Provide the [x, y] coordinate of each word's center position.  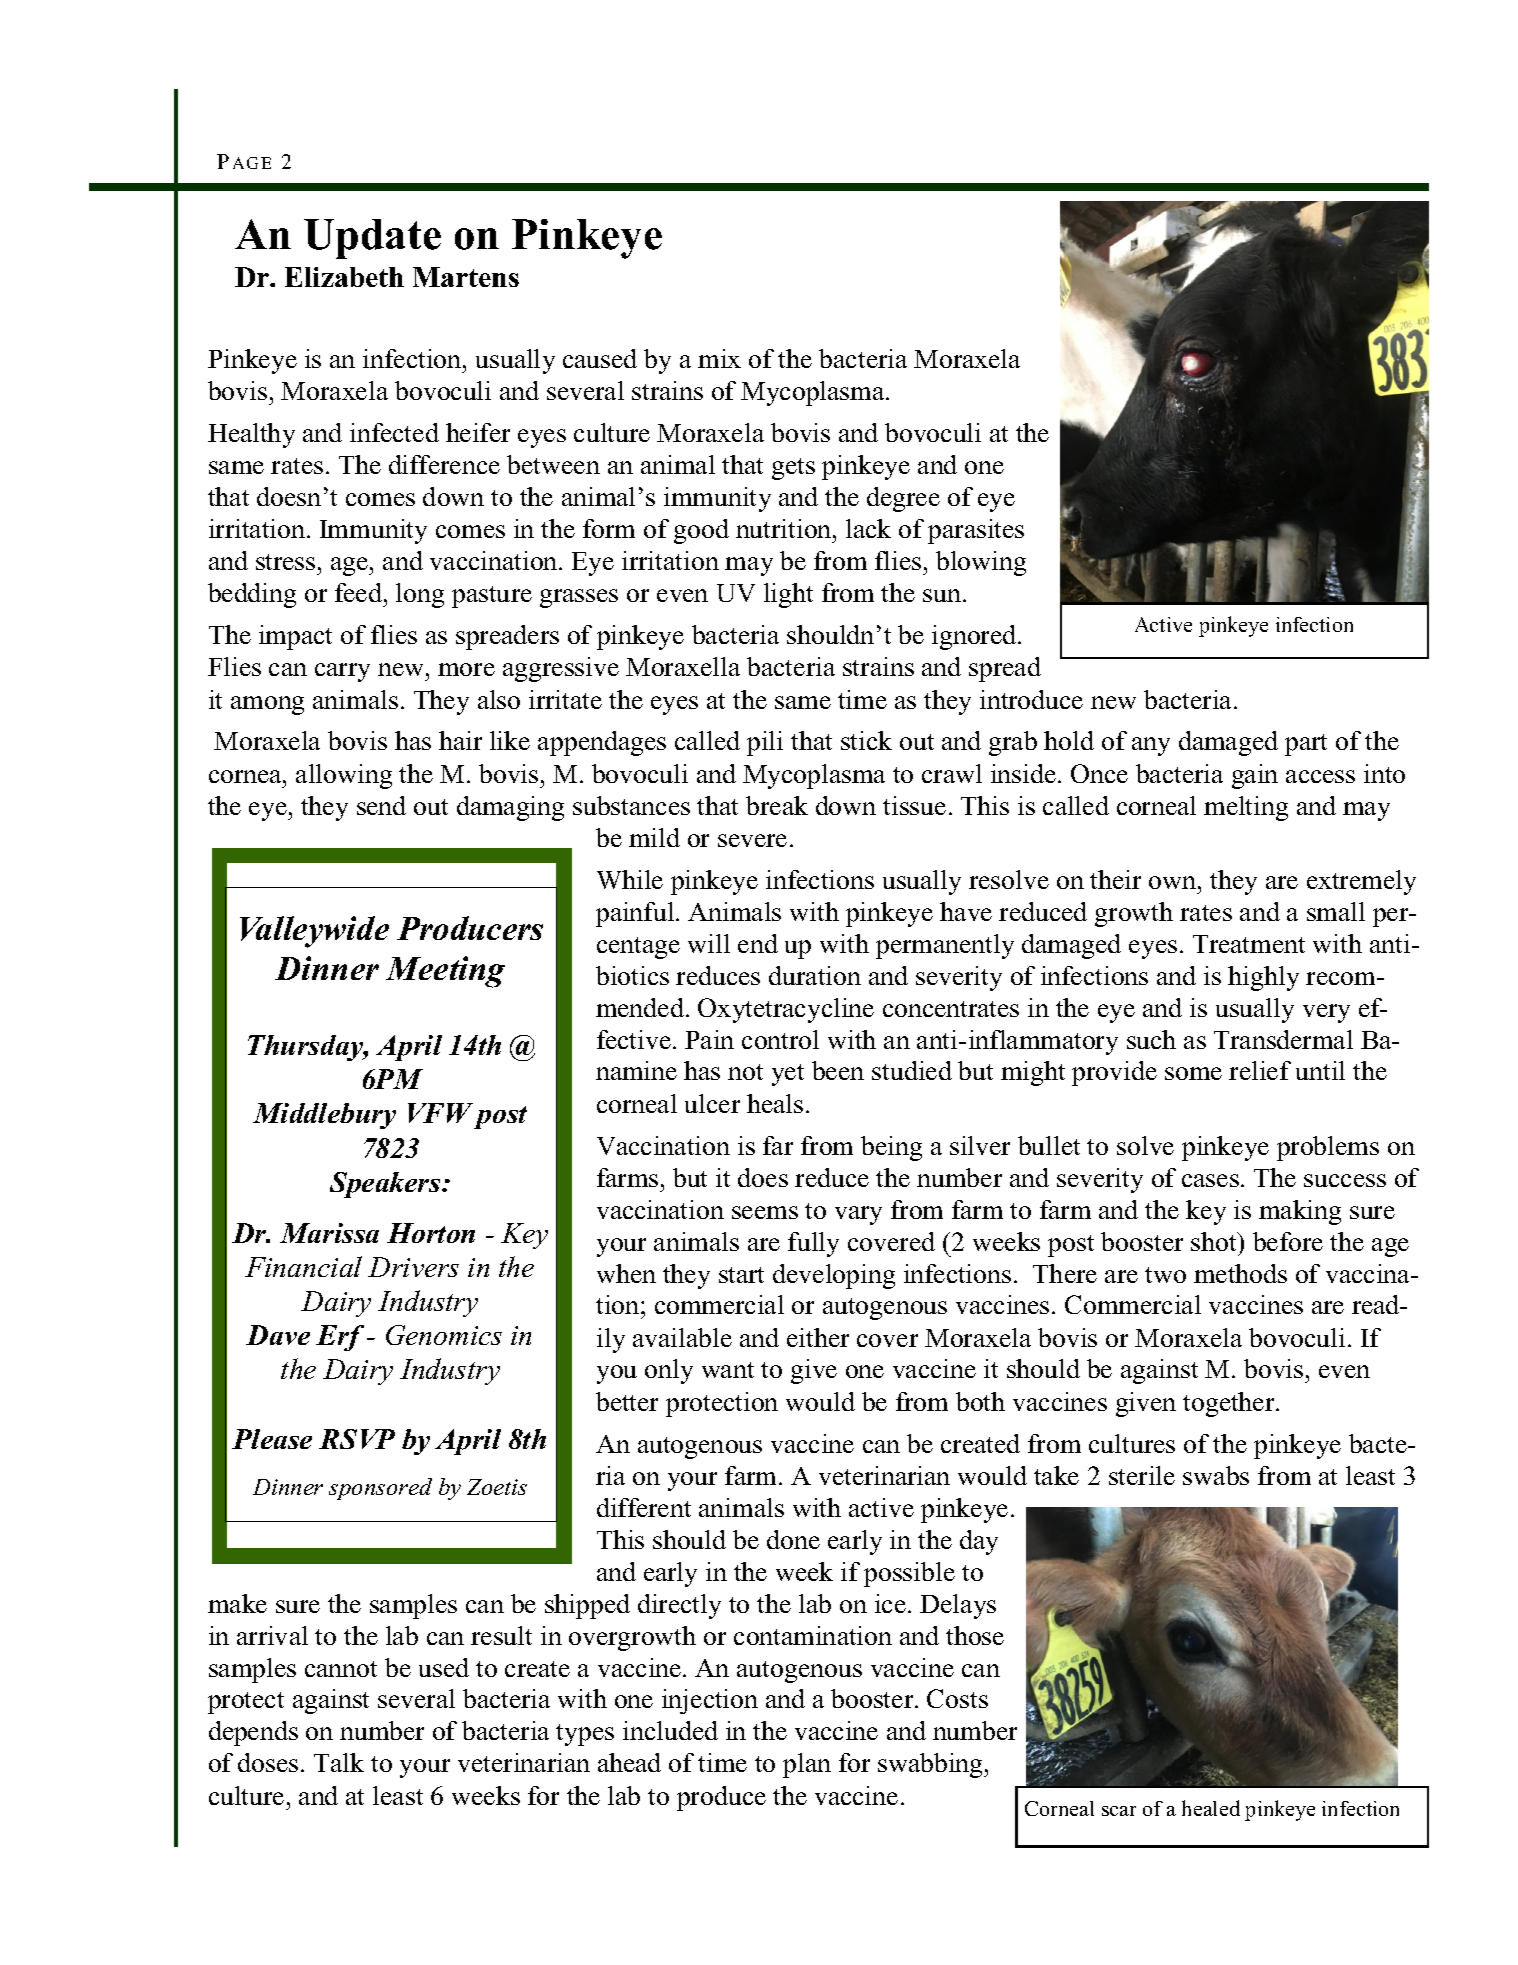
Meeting [445, 972]
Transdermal [1283, 1039]
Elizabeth [344, 277]
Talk [339, 1762]
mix [719, 358]
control [780, 1039]
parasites [976, 531]
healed [1211, 1808]
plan [807, 1765]
